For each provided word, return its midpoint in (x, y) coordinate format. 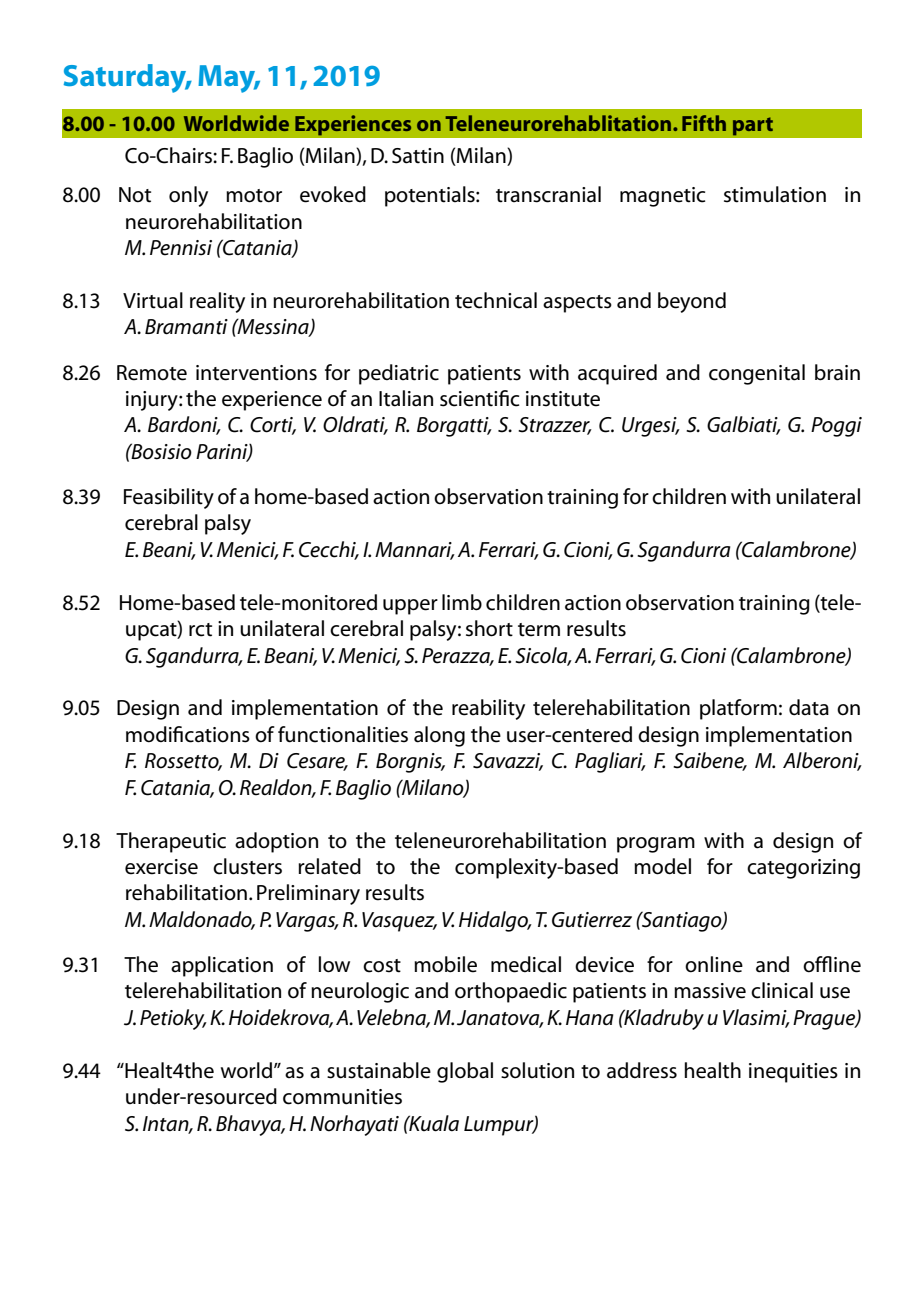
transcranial (548, 194)
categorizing (803, 869)
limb (462, 602)
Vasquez (399, 922)
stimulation (775, 194)
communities (342, 1097)
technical (496, 300)
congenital (757, 374)
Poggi (836, 427)
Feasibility (169, 498)
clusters (247, 866)
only (188, 196)
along (439, 736)
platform (738, 709)
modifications (188, 734)
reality (217, 302)
